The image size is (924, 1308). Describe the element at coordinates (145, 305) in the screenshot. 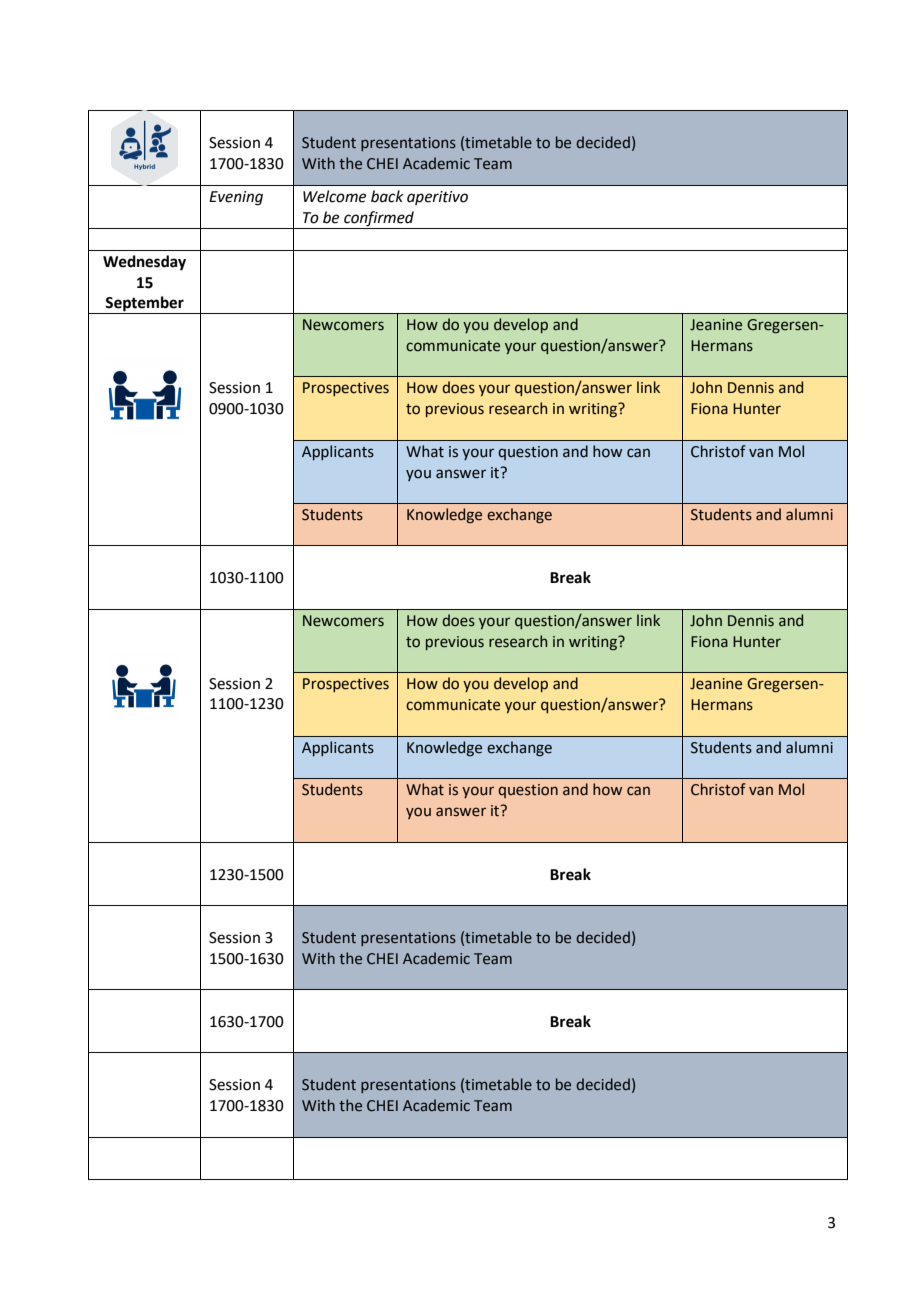

I see `September` at that location.
